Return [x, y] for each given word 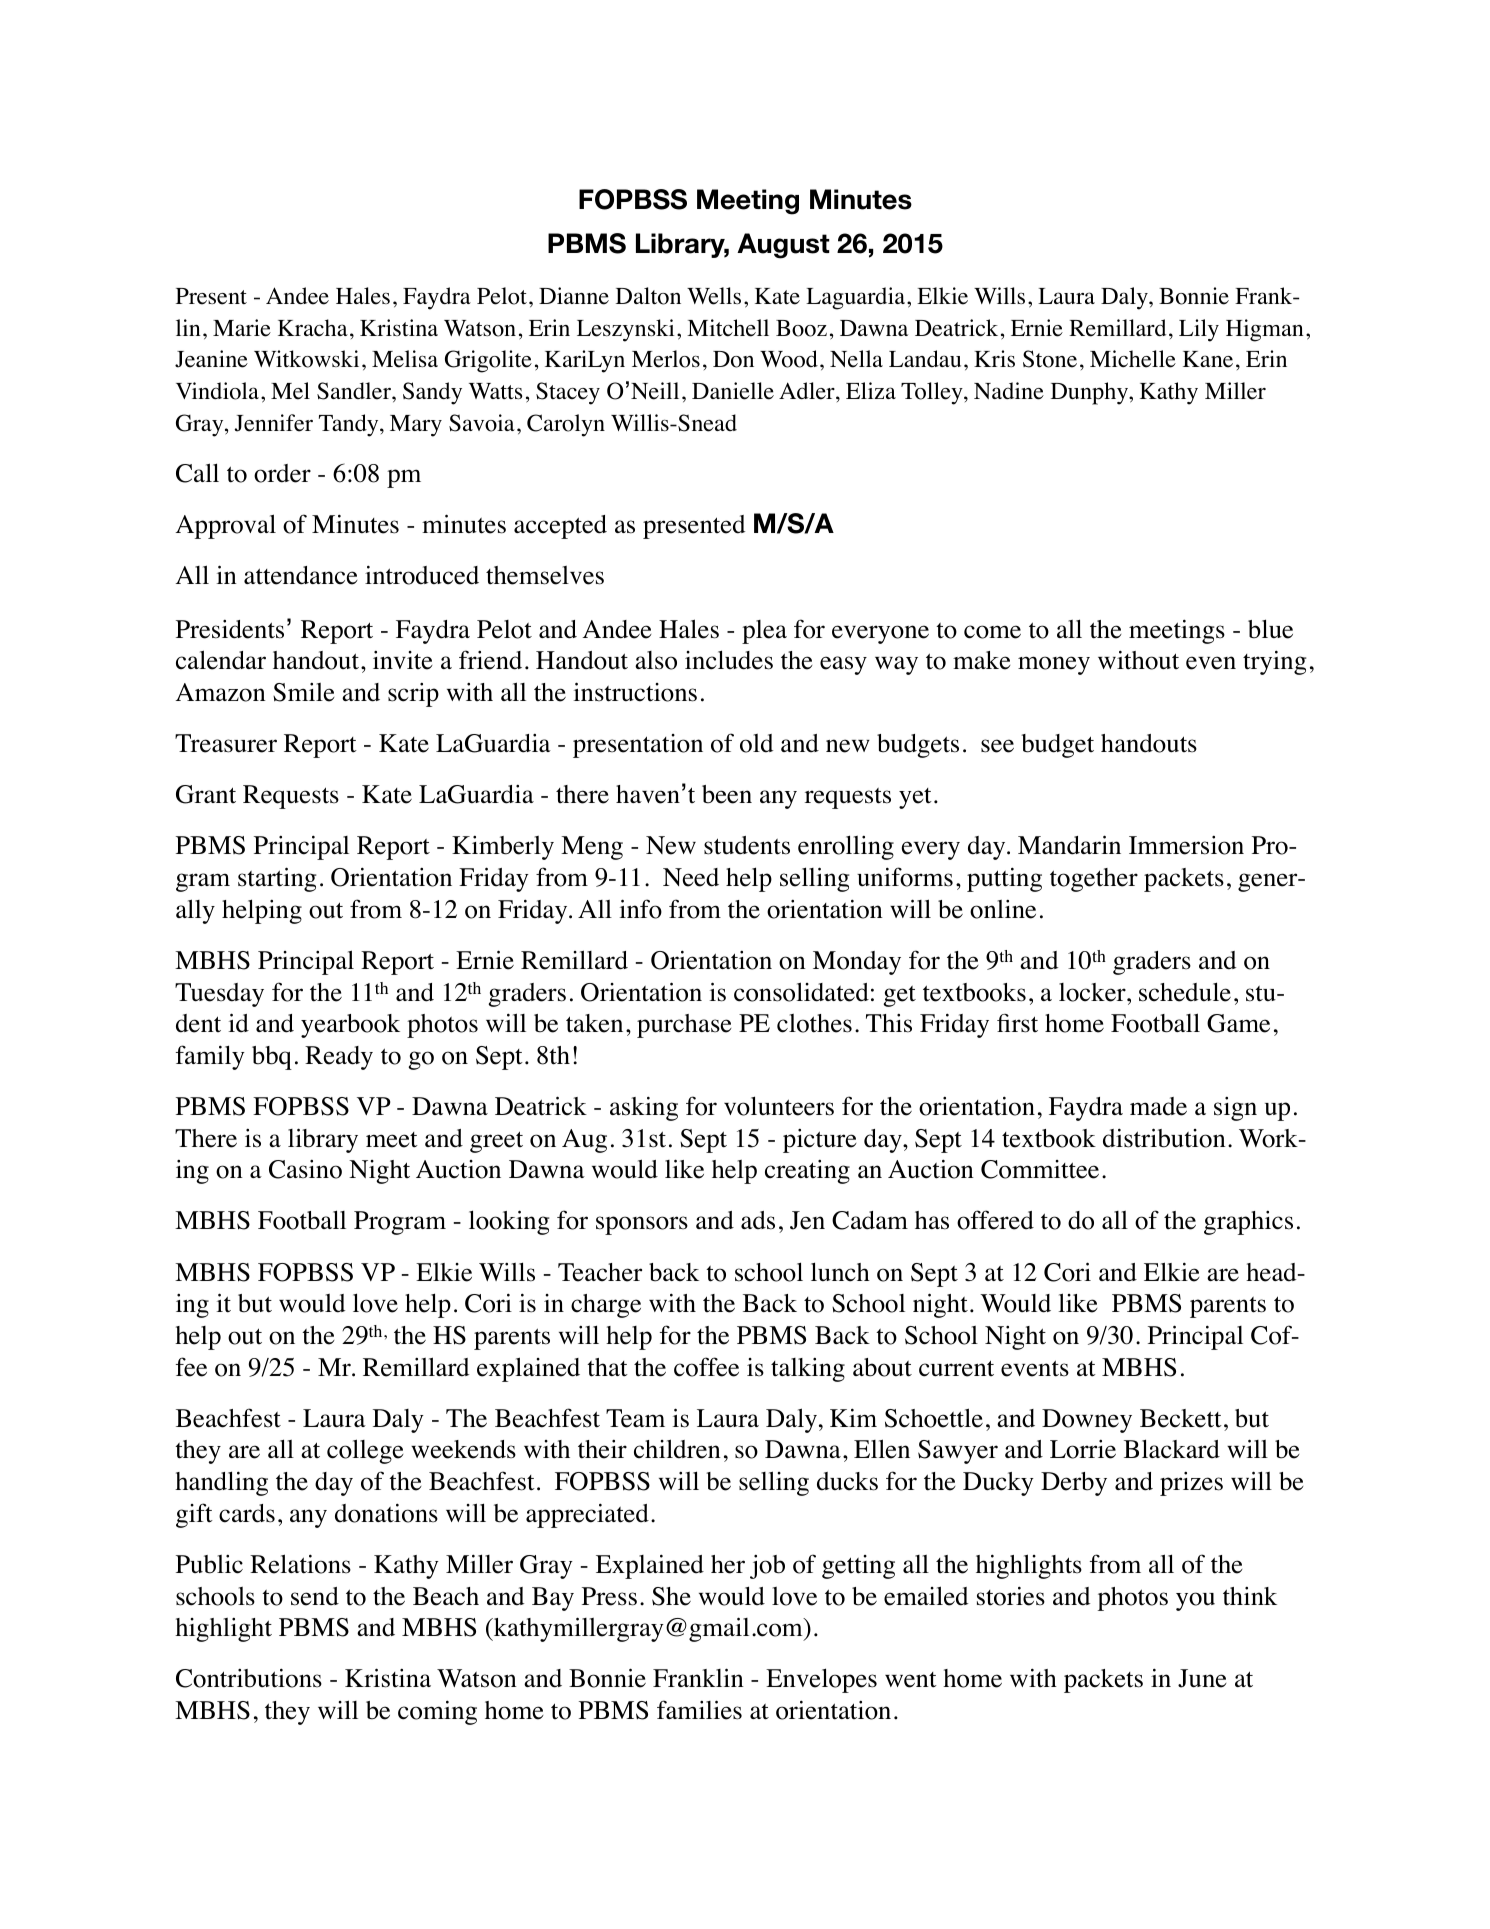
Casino [305, 1169]
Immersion [1186, 845]
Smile [304, 692]
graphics [1248, 1223]
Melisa [405, 359]
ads [758, 1220]
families [699, 1710]
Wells [714, 296]
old [756, 743]
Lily [1199, 330]
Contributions [249, 1678]
